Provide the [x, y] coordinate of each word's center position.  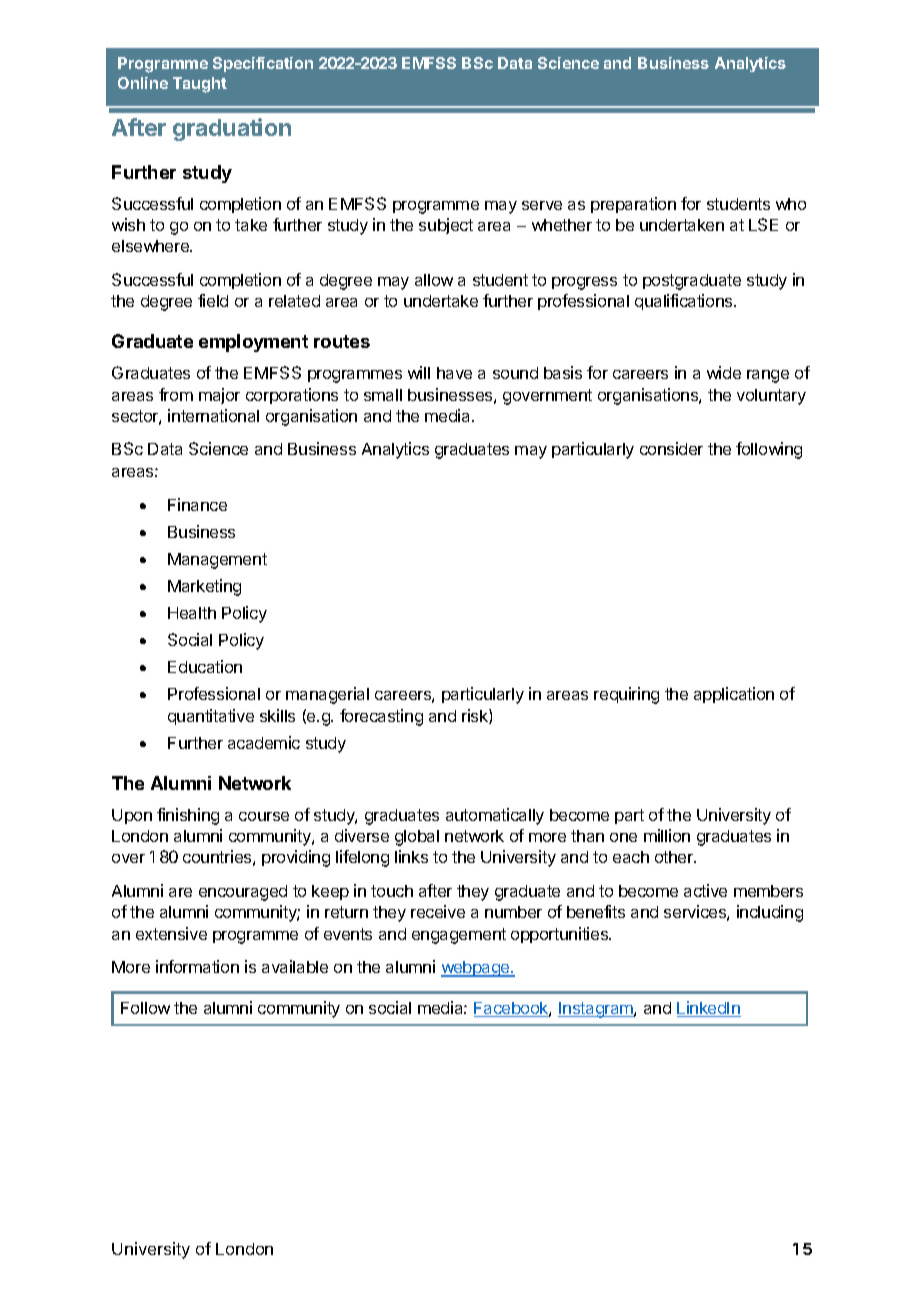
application [734, 695]
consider [671, 448]
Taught [200, 85]
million [667, 835]
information [197, 966]
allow [434, 280]
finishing [188, 816]
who [791, 204]
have [454, 373]
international [213, 415]
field [213, 300]
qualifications [685, 302]
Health [192, 613]
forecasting [381, 717]
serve [542, 205]
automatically [495, 816]
